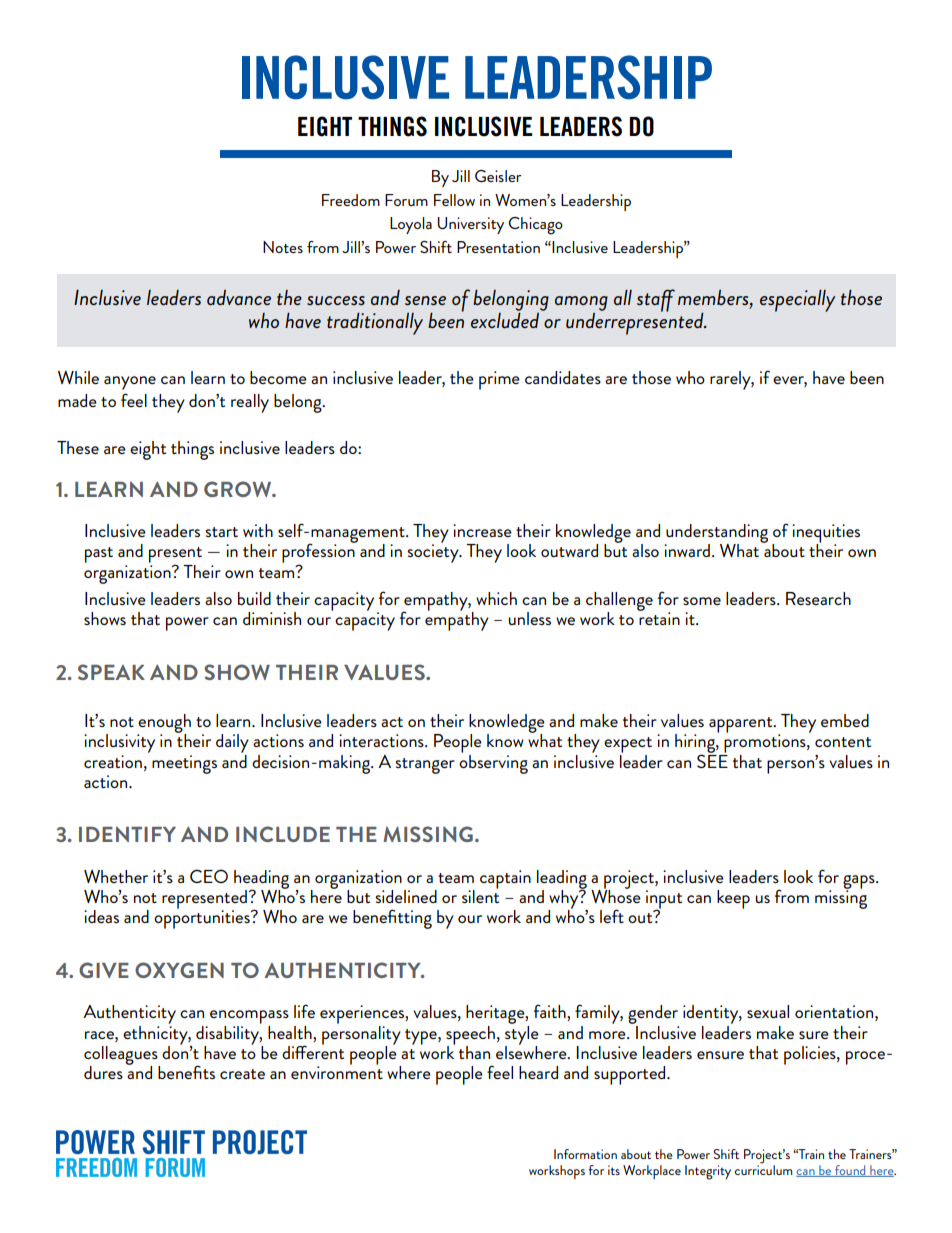  What do you see at coordinates (164, 724) in the image?
I see `enough` at bounding box center [164, 724].
